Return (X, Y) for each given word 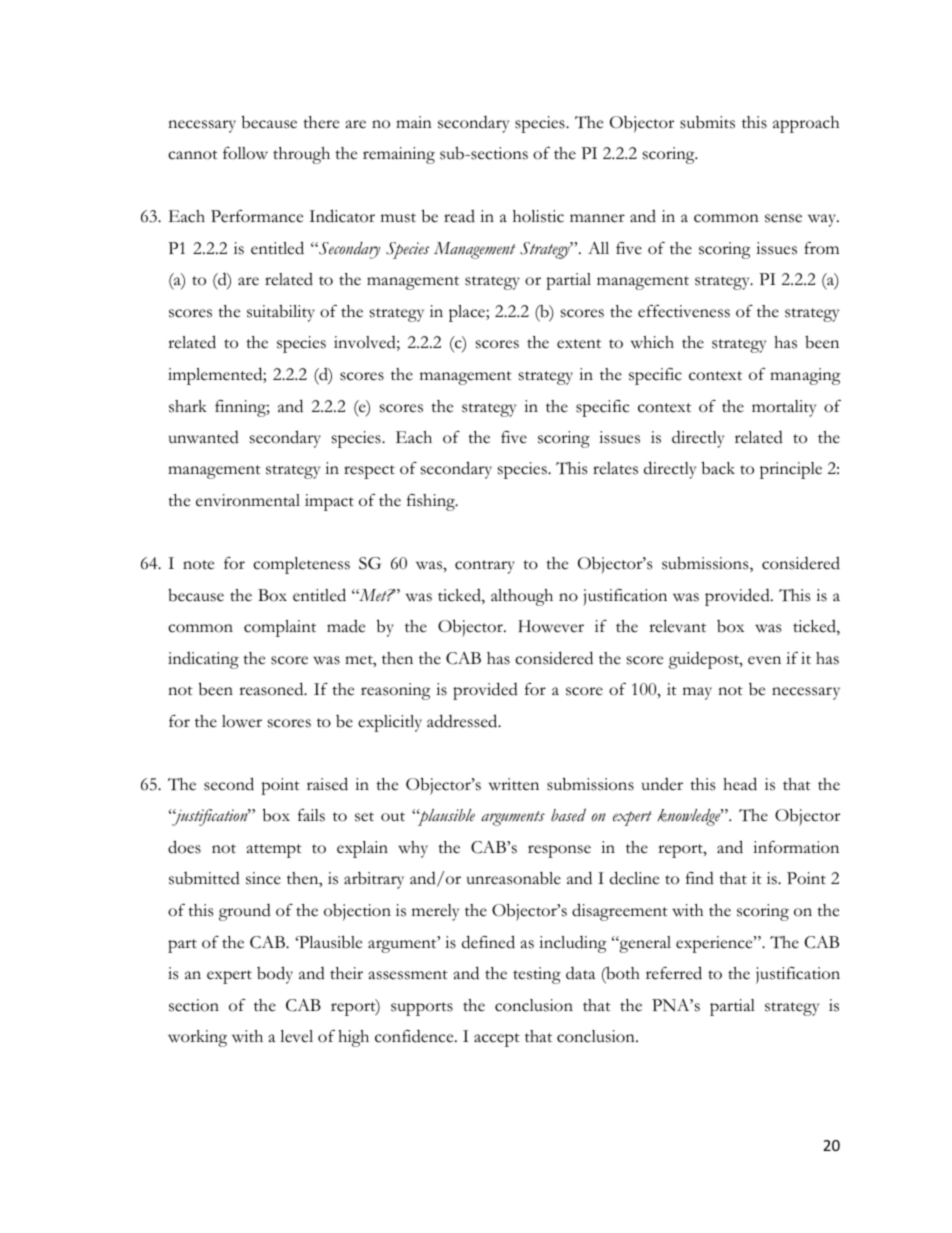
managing (805, 376)
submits (707, 122)
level (296, 1036)
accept (497, 1040)
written (514, 784)
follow (245, 153)
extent (579, 344)
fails (311, 815)
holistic (538, 216)
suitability (281, 313)
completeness (301, 565)
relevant (677, 626)
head (740, 784)
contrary (485, 567)
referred (674, 973)
